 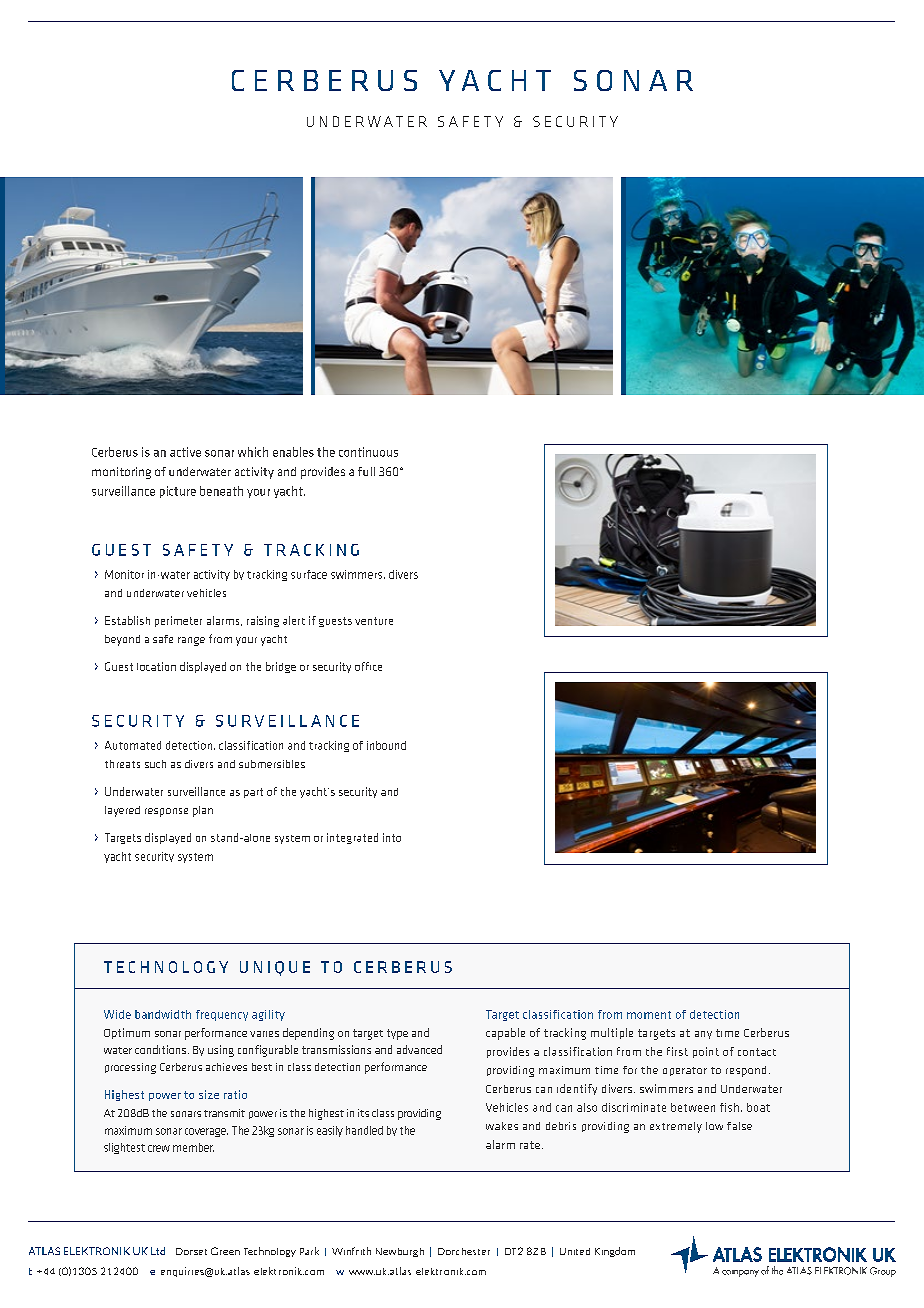 I want to click on Dorchester, so click(x=464, y=1251).
